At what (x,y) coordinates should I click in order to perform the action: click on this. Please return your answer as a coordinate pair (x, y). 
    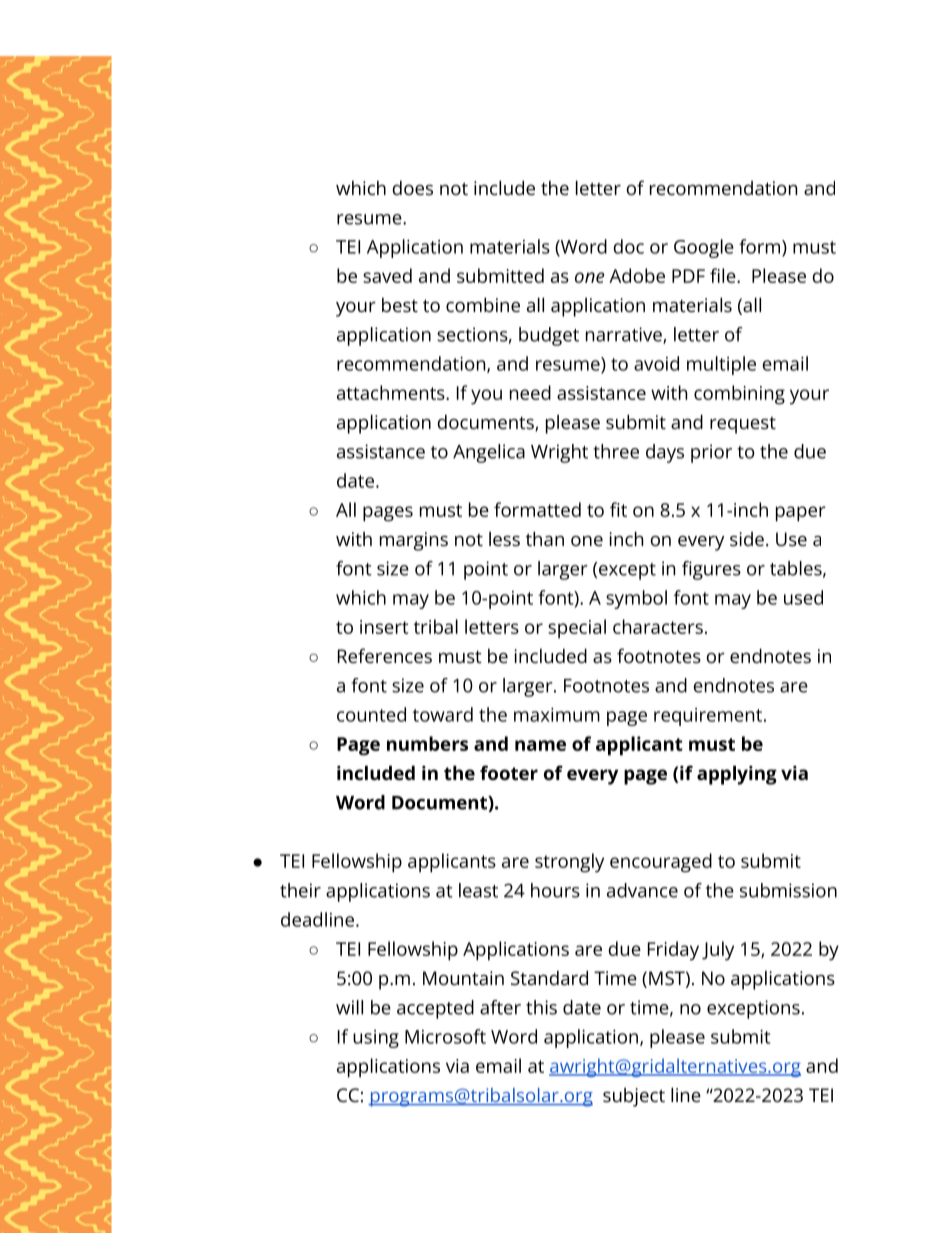
    Looking at the image, I should click on (541, 1007).
